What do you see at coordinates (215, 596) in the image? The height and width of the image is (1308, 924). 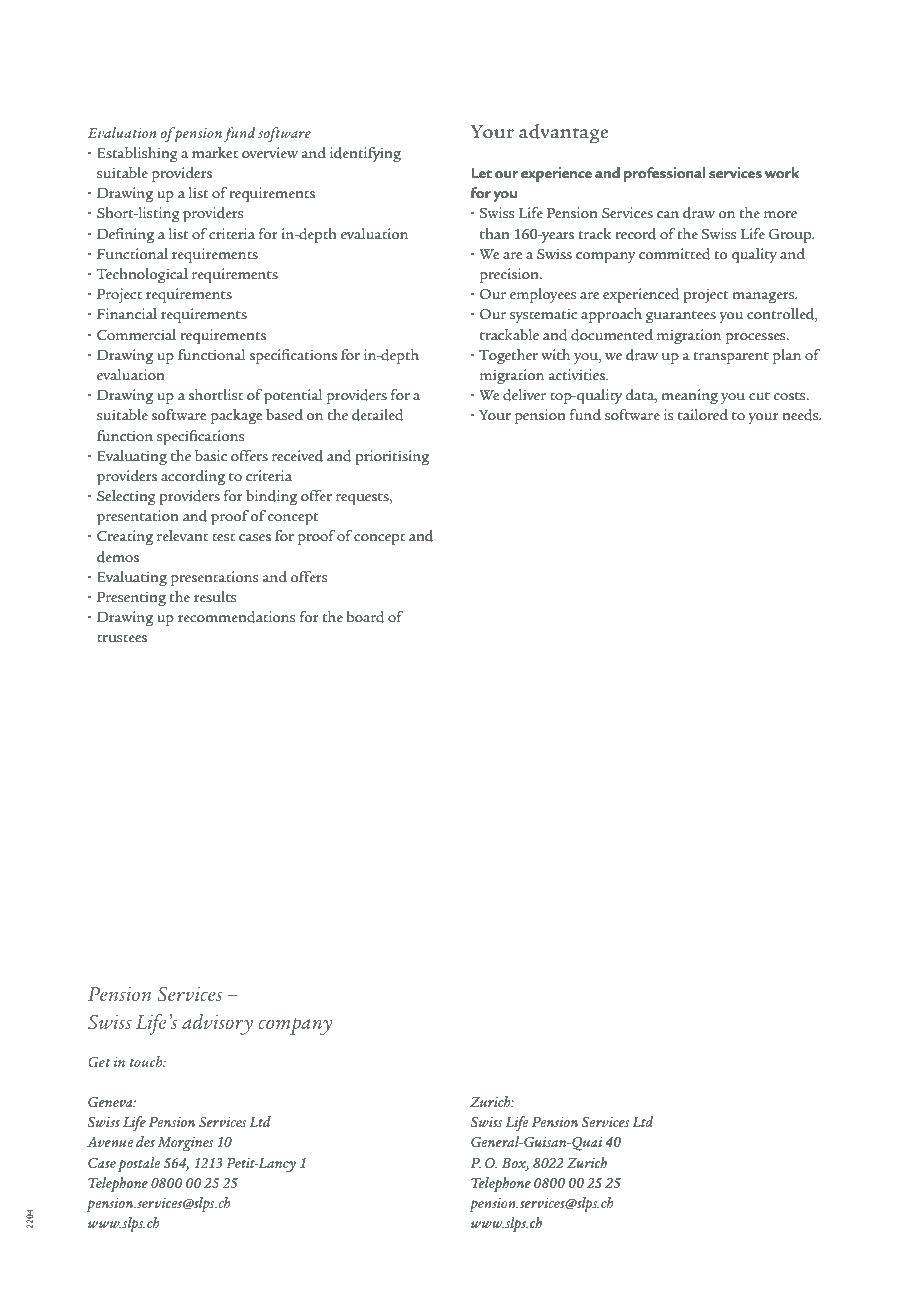 I see `results` at bounding box center [215, 596].
